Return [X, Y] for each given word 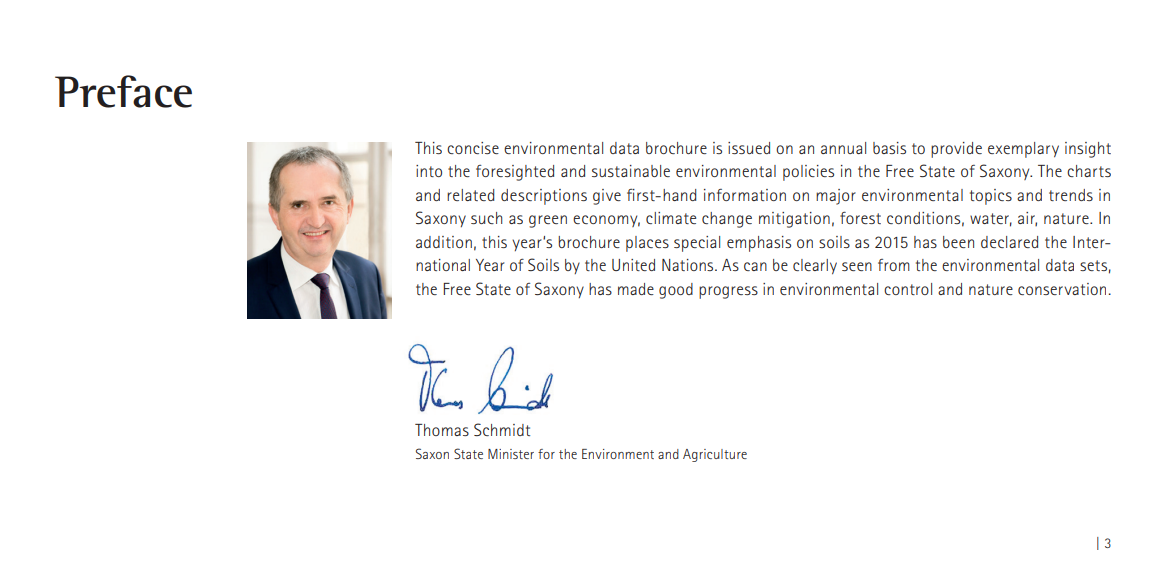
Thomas [442, 430]
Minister [511, 454]
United [633, 265]
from [894, 265]
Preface [123, 91]
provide [956, 150]
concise [473, 148]
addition [444, 242]
